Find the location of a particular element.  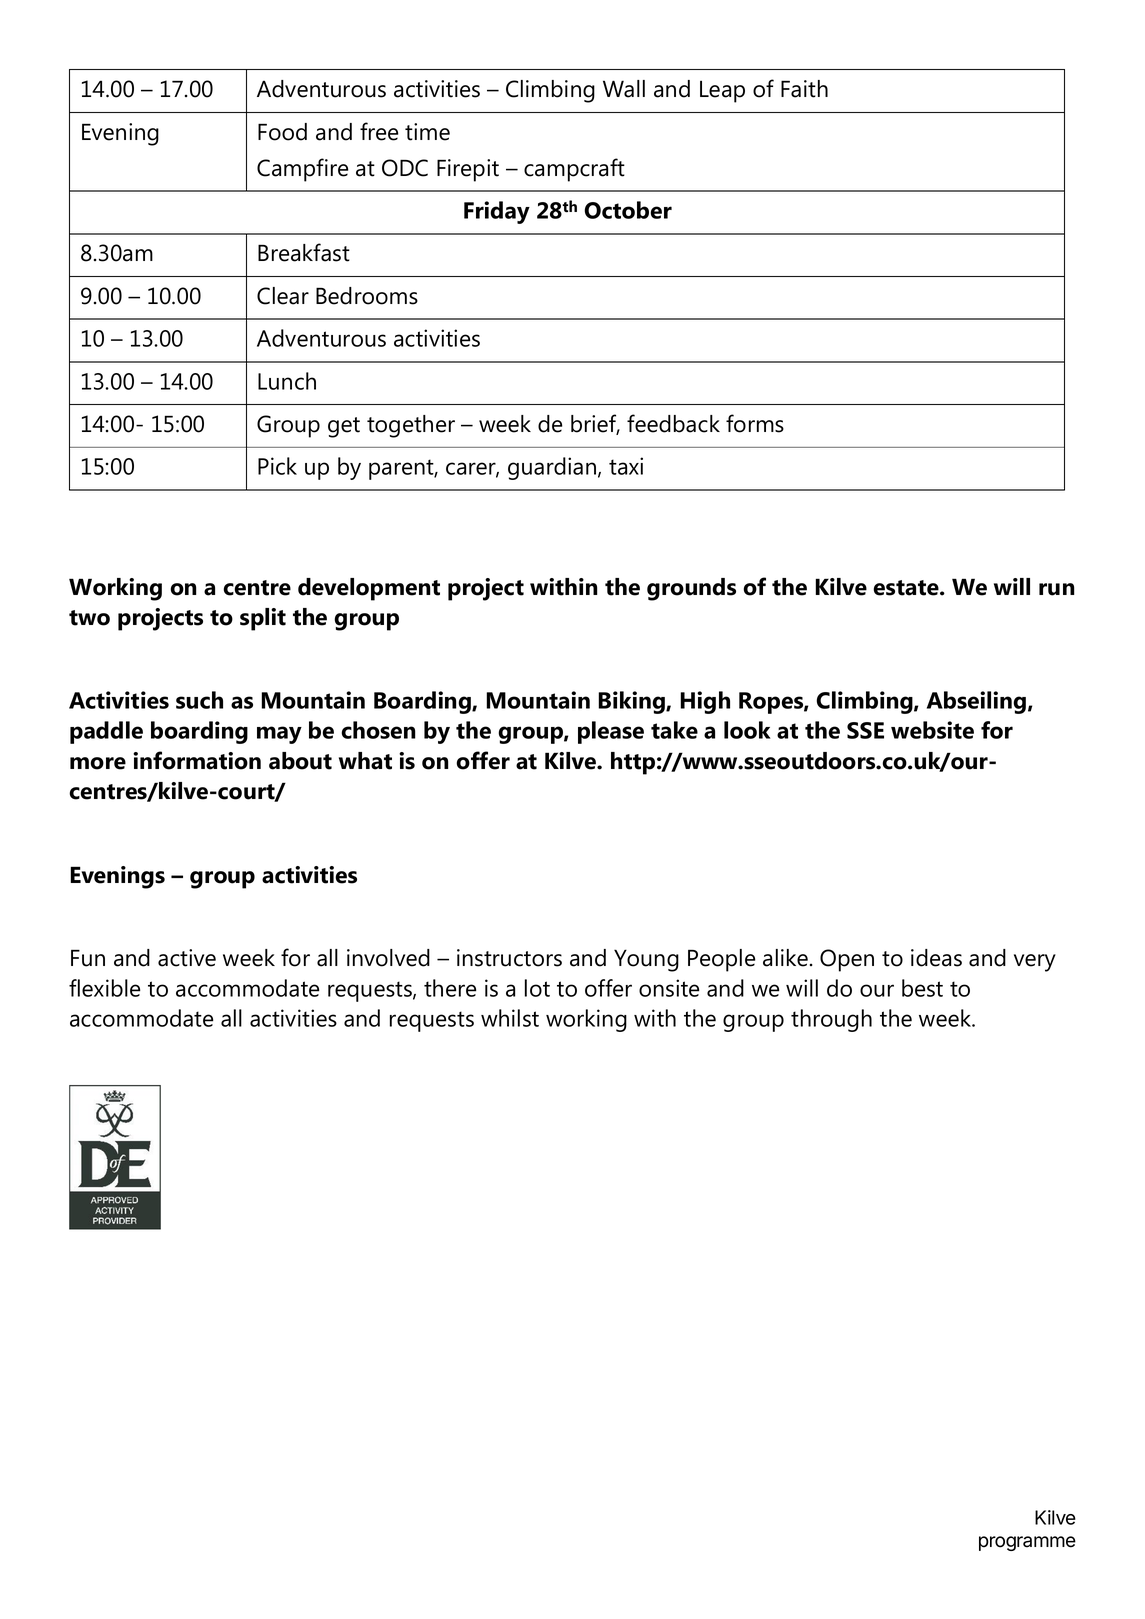

Wall is located at coordinates (624, 89).
